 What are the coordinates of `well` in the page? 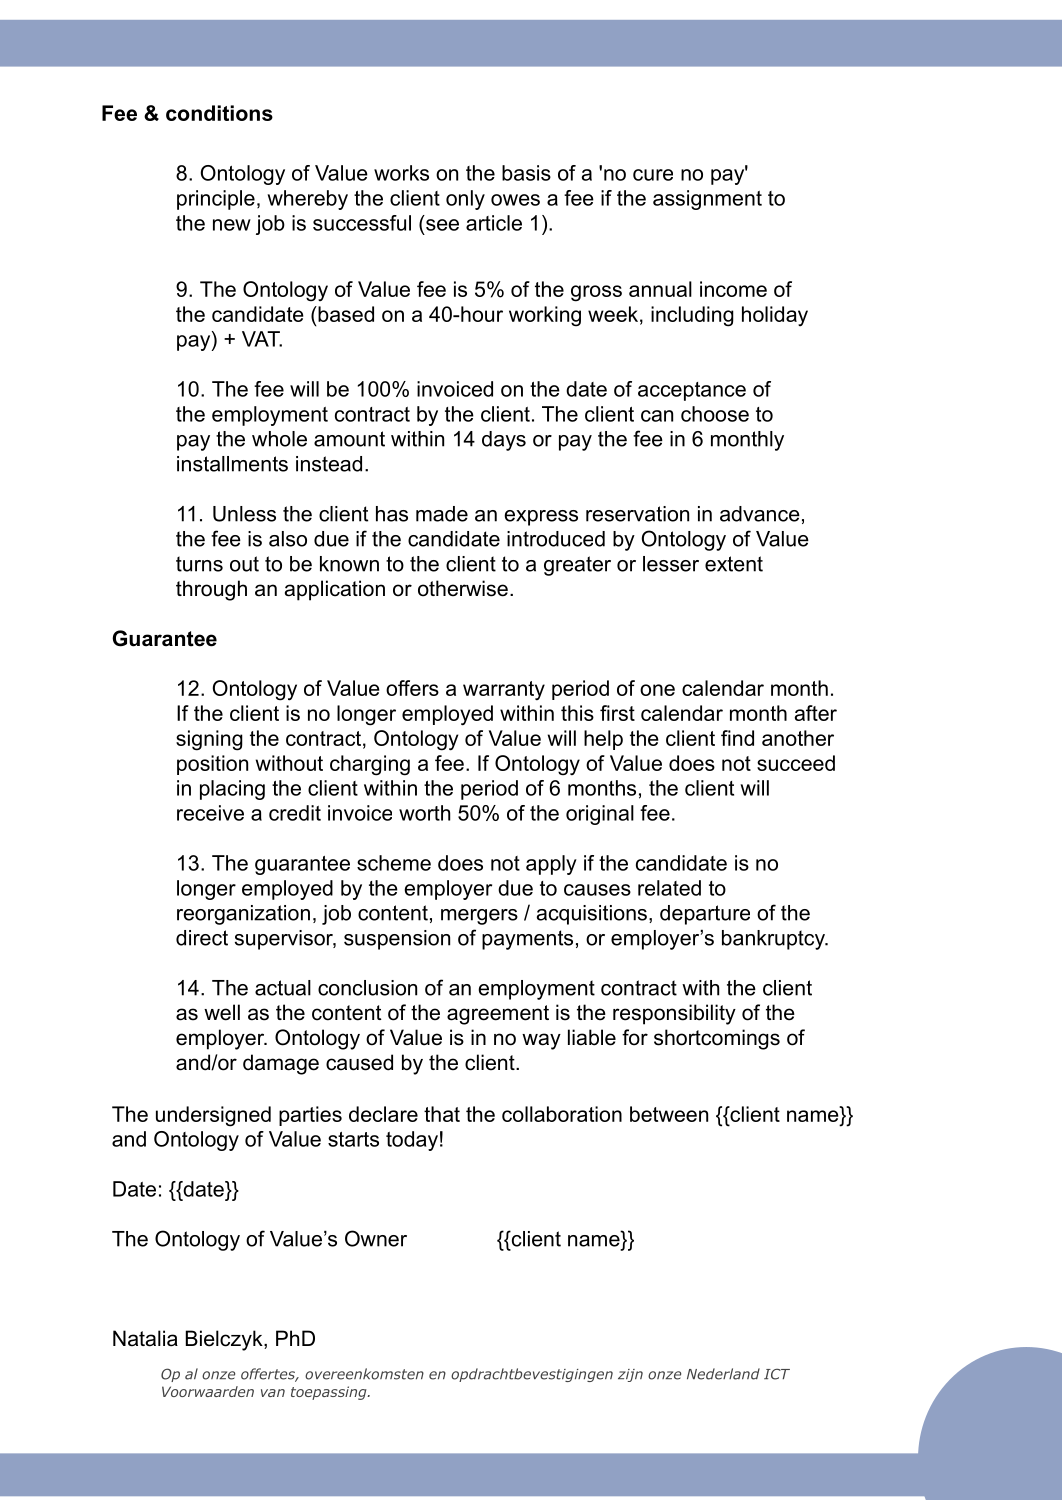 It's located at (222, 1012).
